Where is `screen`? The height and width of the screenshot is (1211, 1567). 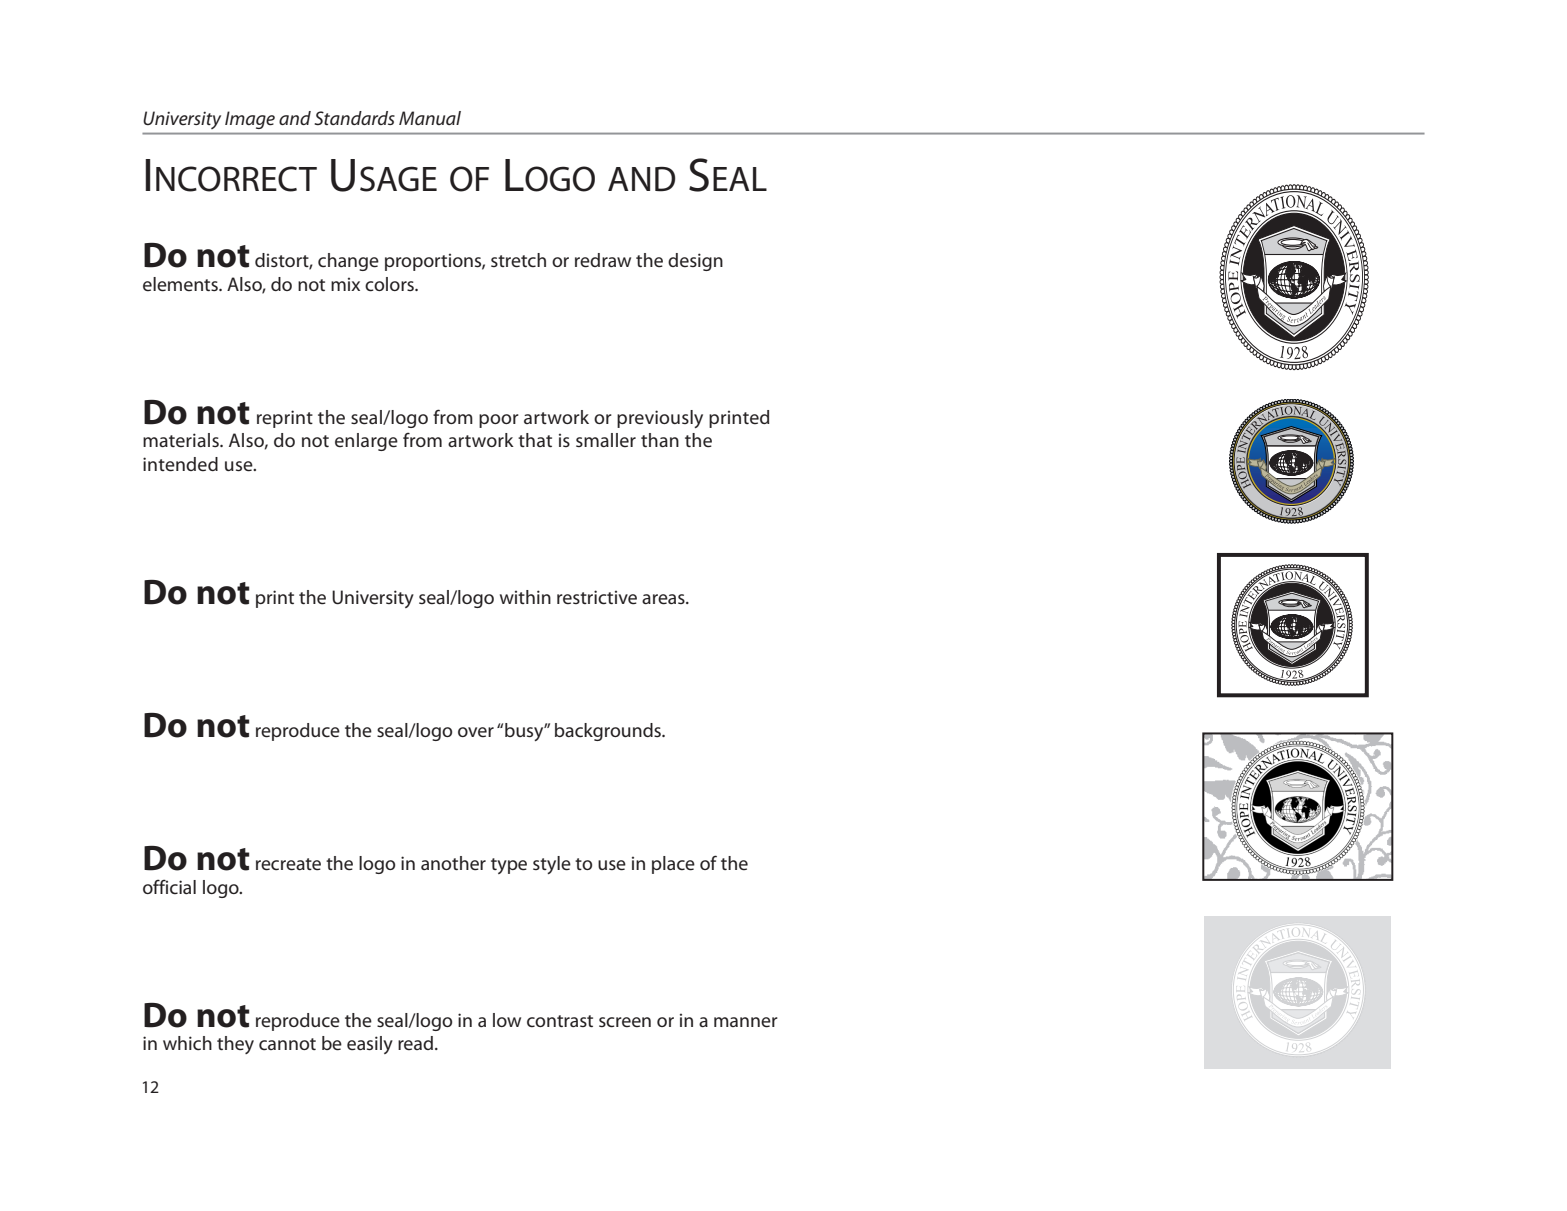 screen is located at coordinates (625, 1022).
